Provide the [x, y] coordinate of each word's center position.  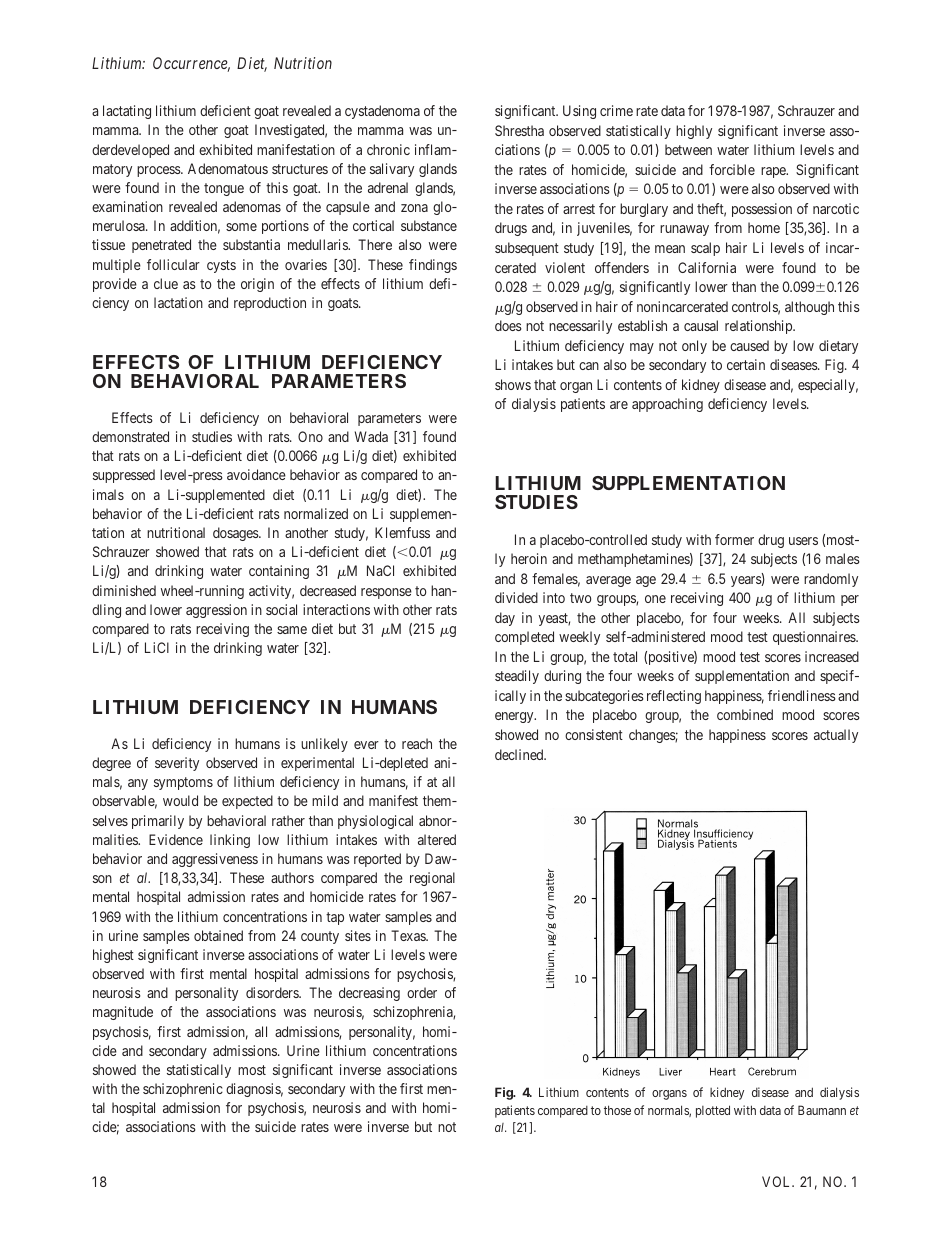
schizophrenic [183, 1090]
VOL [778, 1181]
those [617, 1110]
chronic [388, 149]
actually [836, 736]
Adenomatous [228, 168]
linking [230, 841]
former [734, 539]
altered [437, 839]
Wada [371, 436]
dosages [236, 534]
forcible [732, 169]
